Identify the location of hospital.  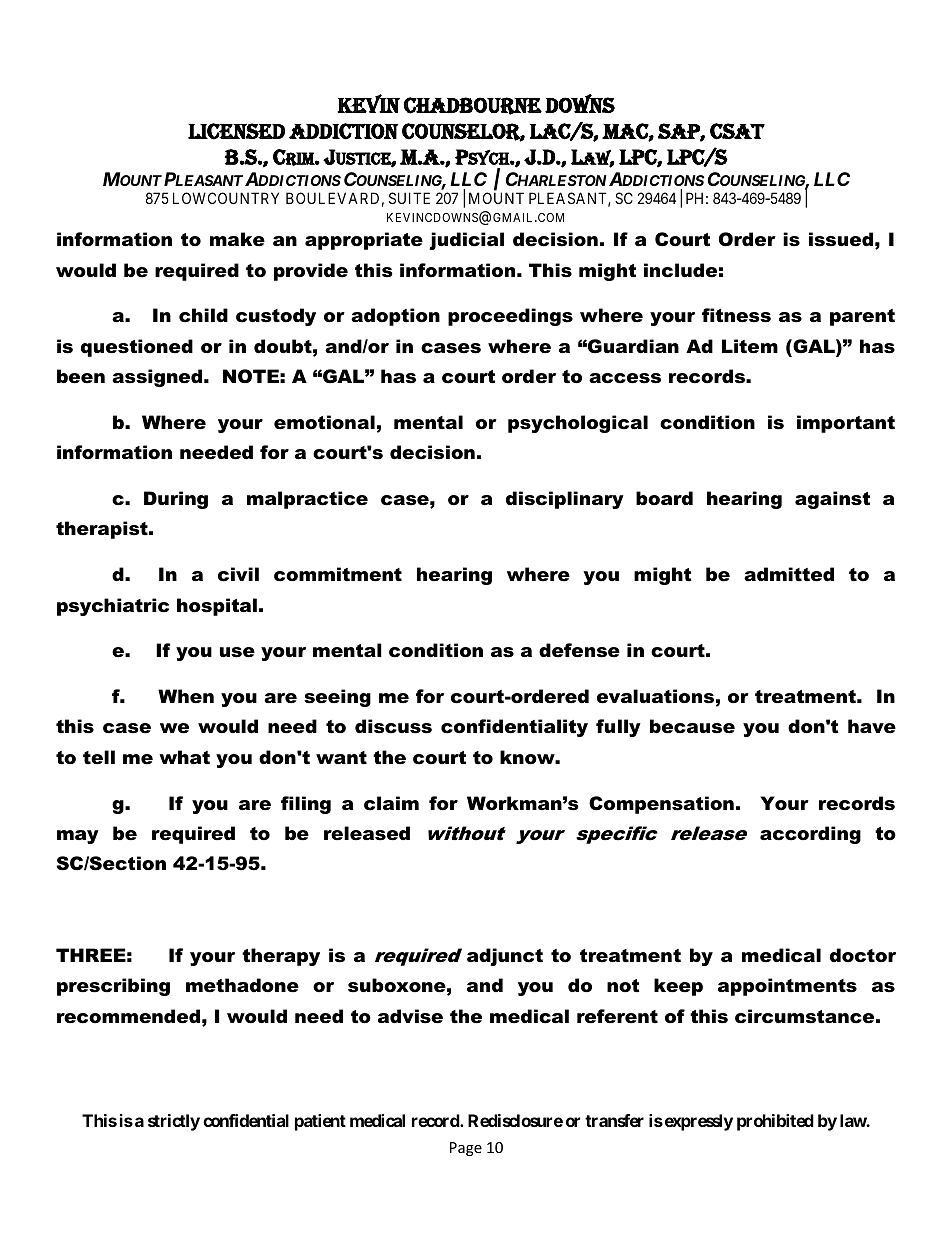
(217, 607).
